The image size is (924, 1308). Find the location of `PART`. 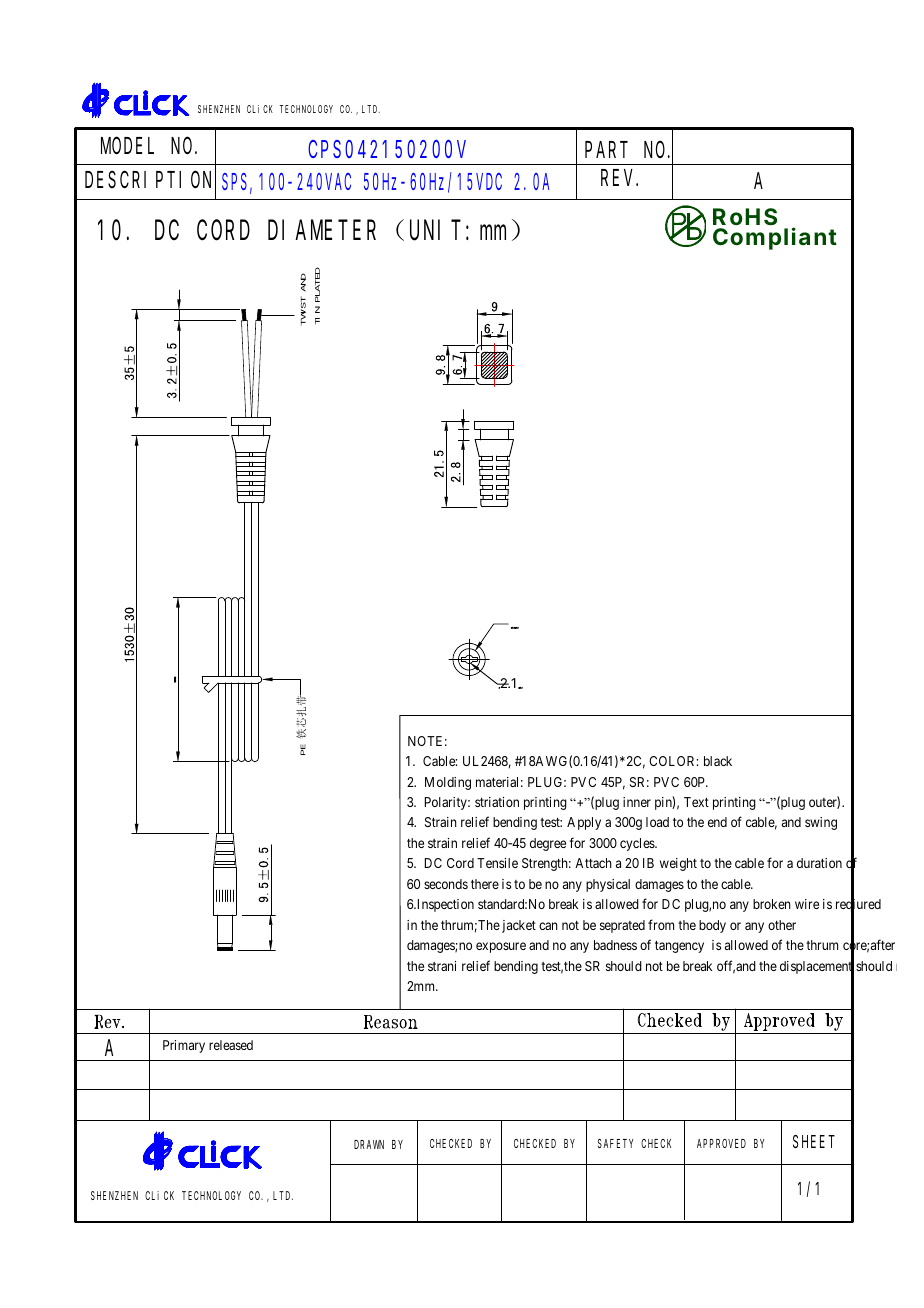

PART is located at coordinates (606, 149).
